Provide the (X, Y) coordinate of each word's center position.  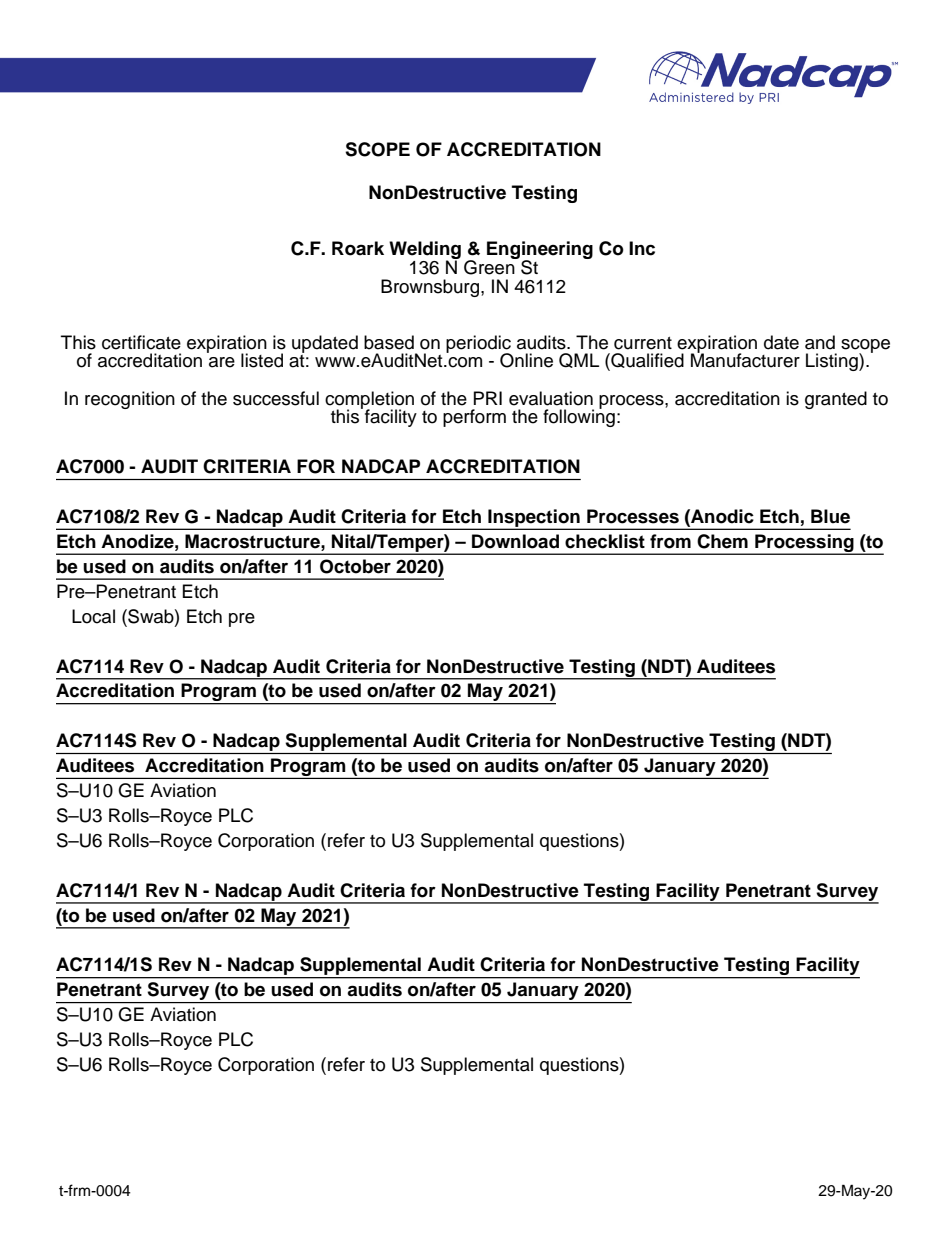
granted (836, 400)
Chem (722, 541)
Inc (642, 248)
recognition (130, 400)
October (355, 566)
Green (490, 266)
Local (93, 616)
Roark (358, 248)
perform (474, 418)
